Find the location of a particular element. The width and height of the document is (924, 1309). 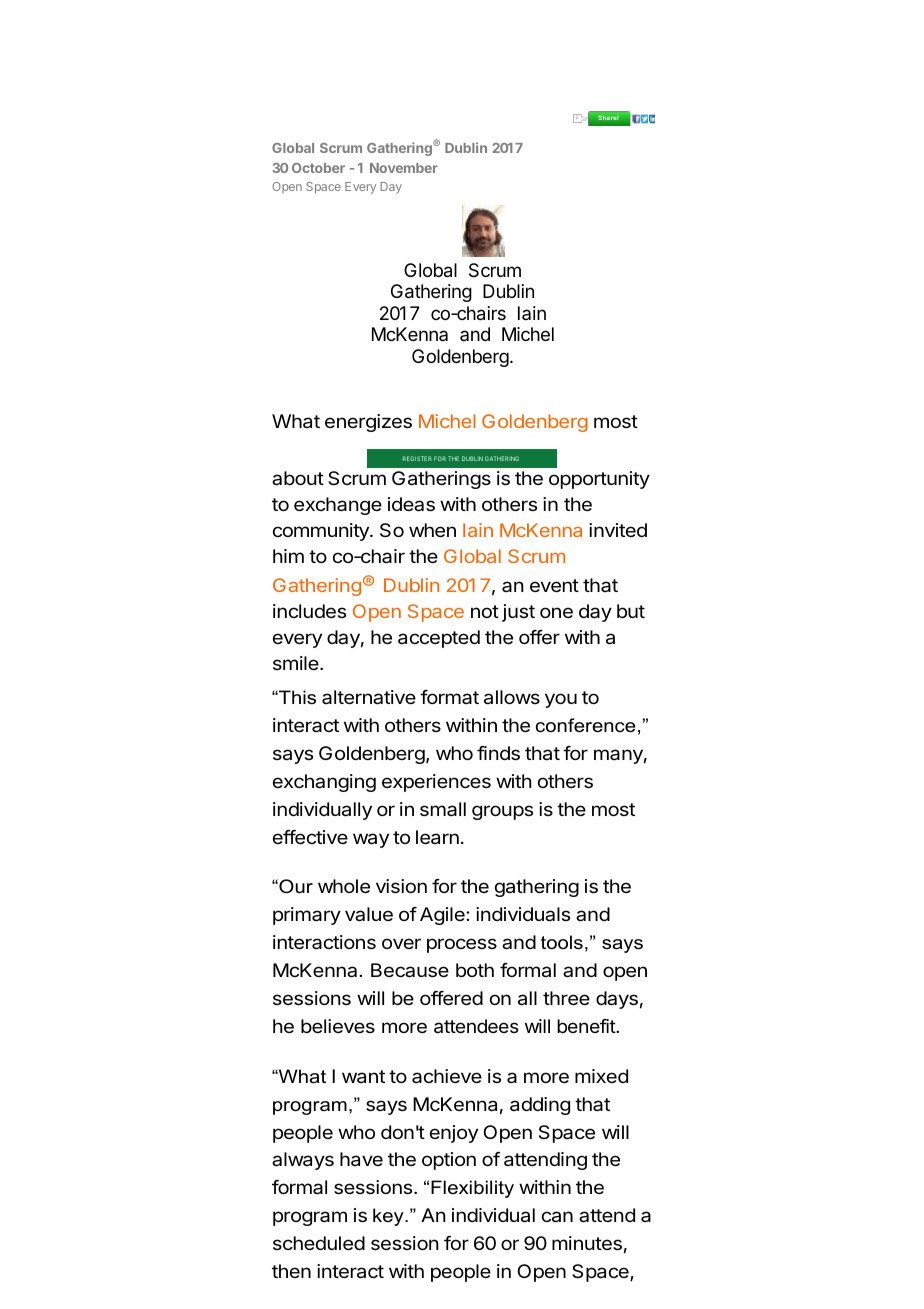

November is located at coordinates (404, 168).
